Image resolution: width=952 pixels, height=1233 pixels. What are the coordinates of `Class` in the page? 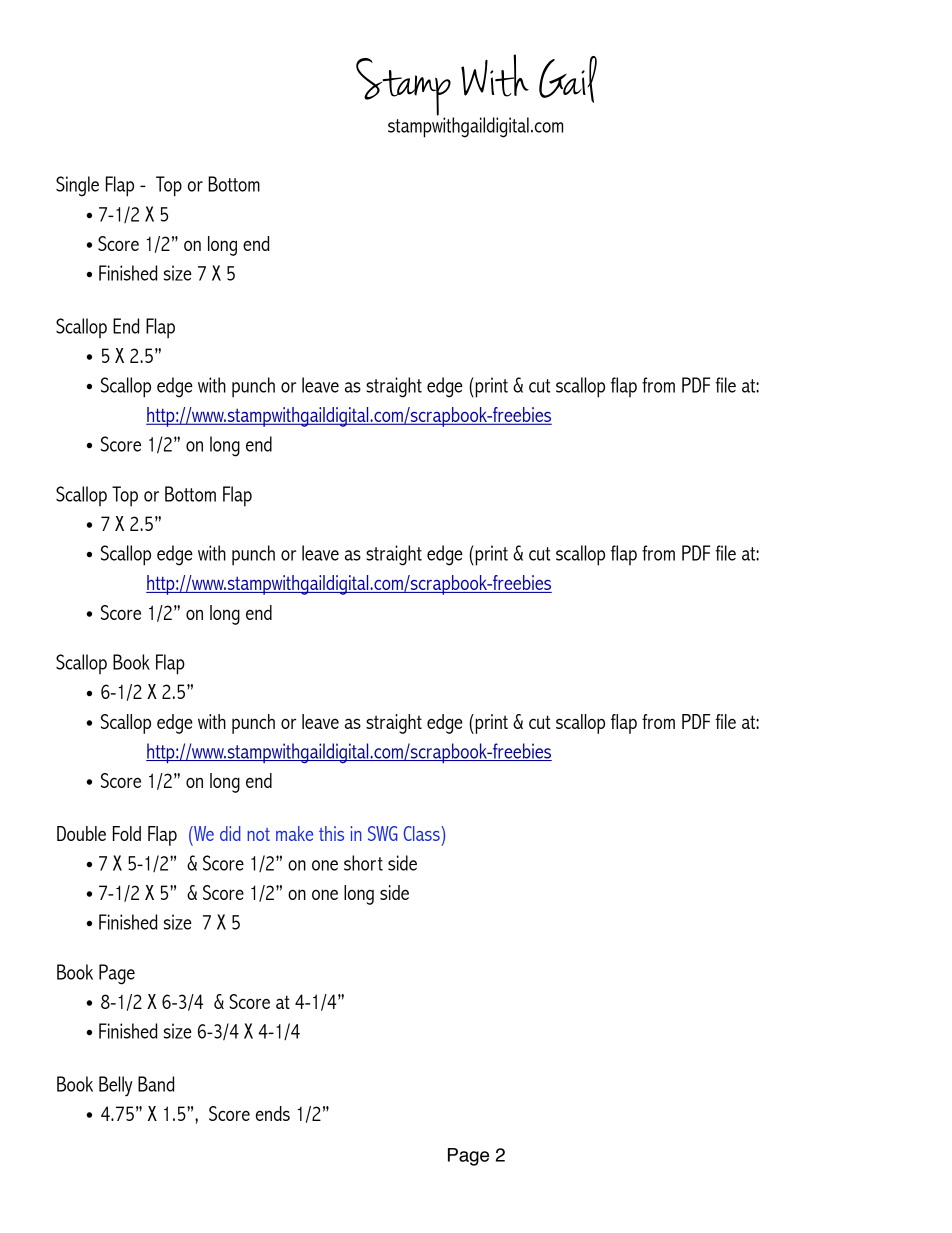 It's located at (423, 833).
